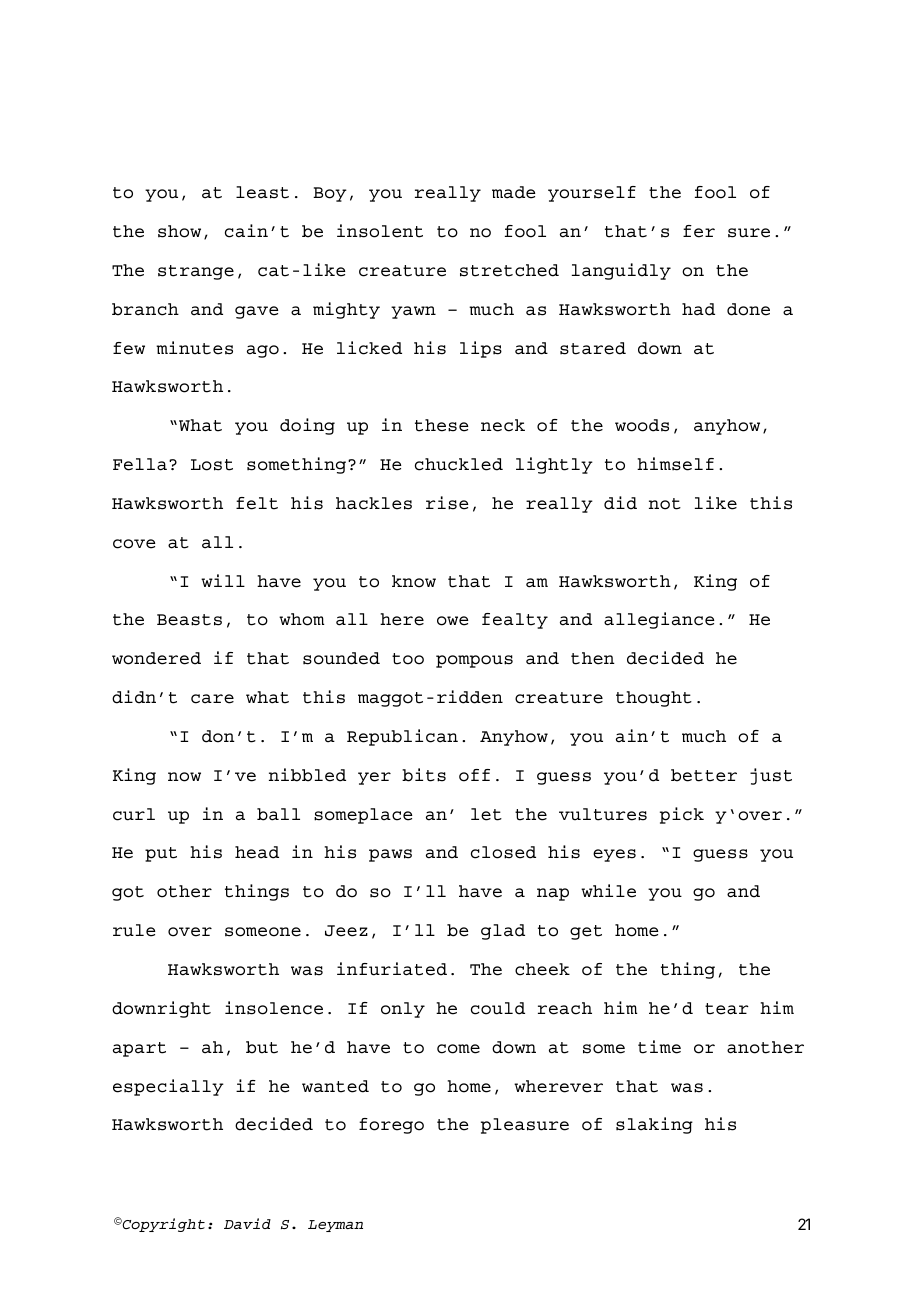  Describe the element at coordinates (503, 932) in the image. I see `glad` at that location.
